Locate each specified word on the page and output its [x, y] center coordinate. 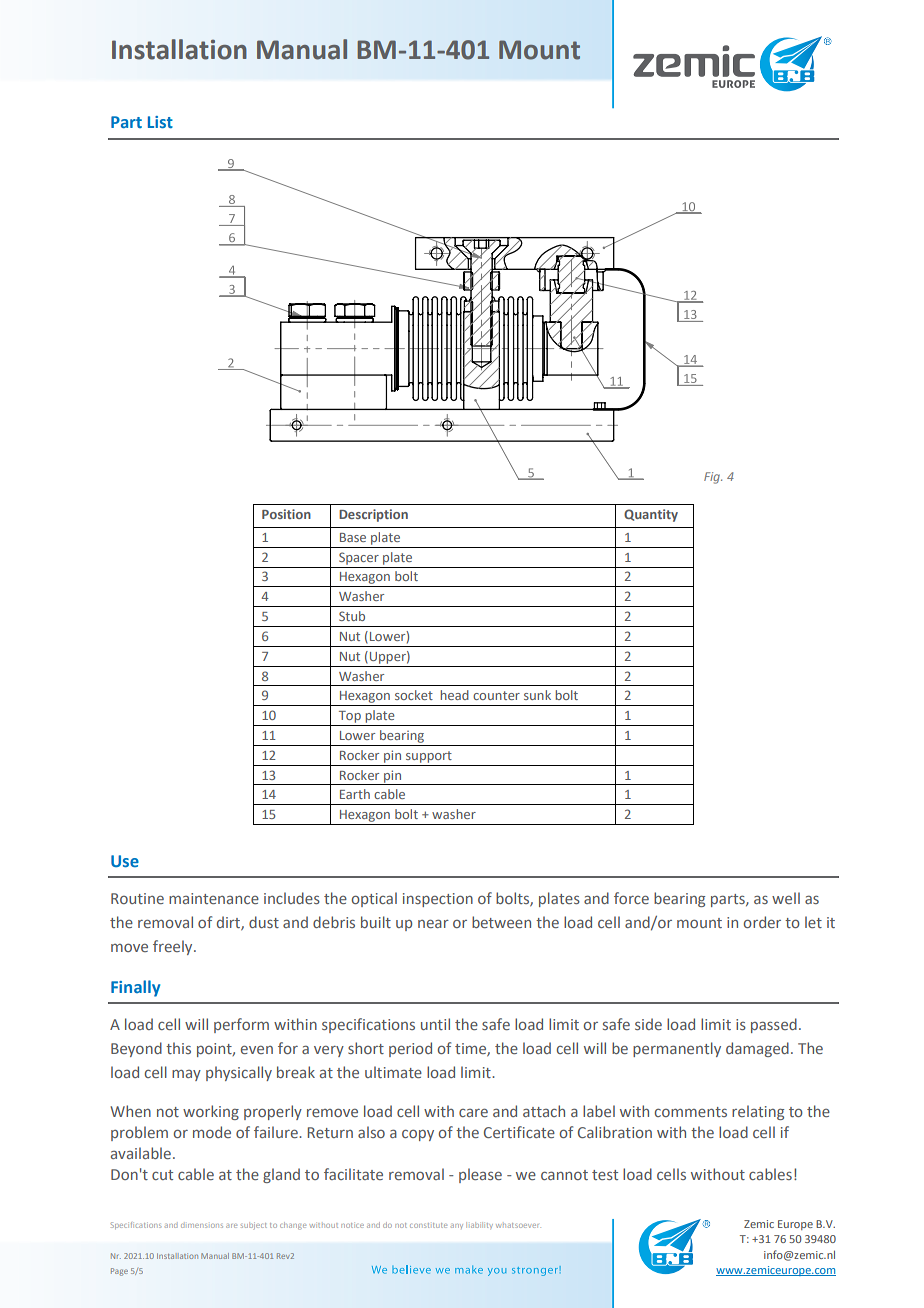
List [160, 122]
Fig [713, 478]
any [457, 1226]
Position [286, 514]
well [786, 898]
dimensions [202, 1226]
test [605, 1175]
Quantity [651, 515]
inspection [438, 900]
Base [353, 537]
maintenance [214, 898]
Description [373, 515]
